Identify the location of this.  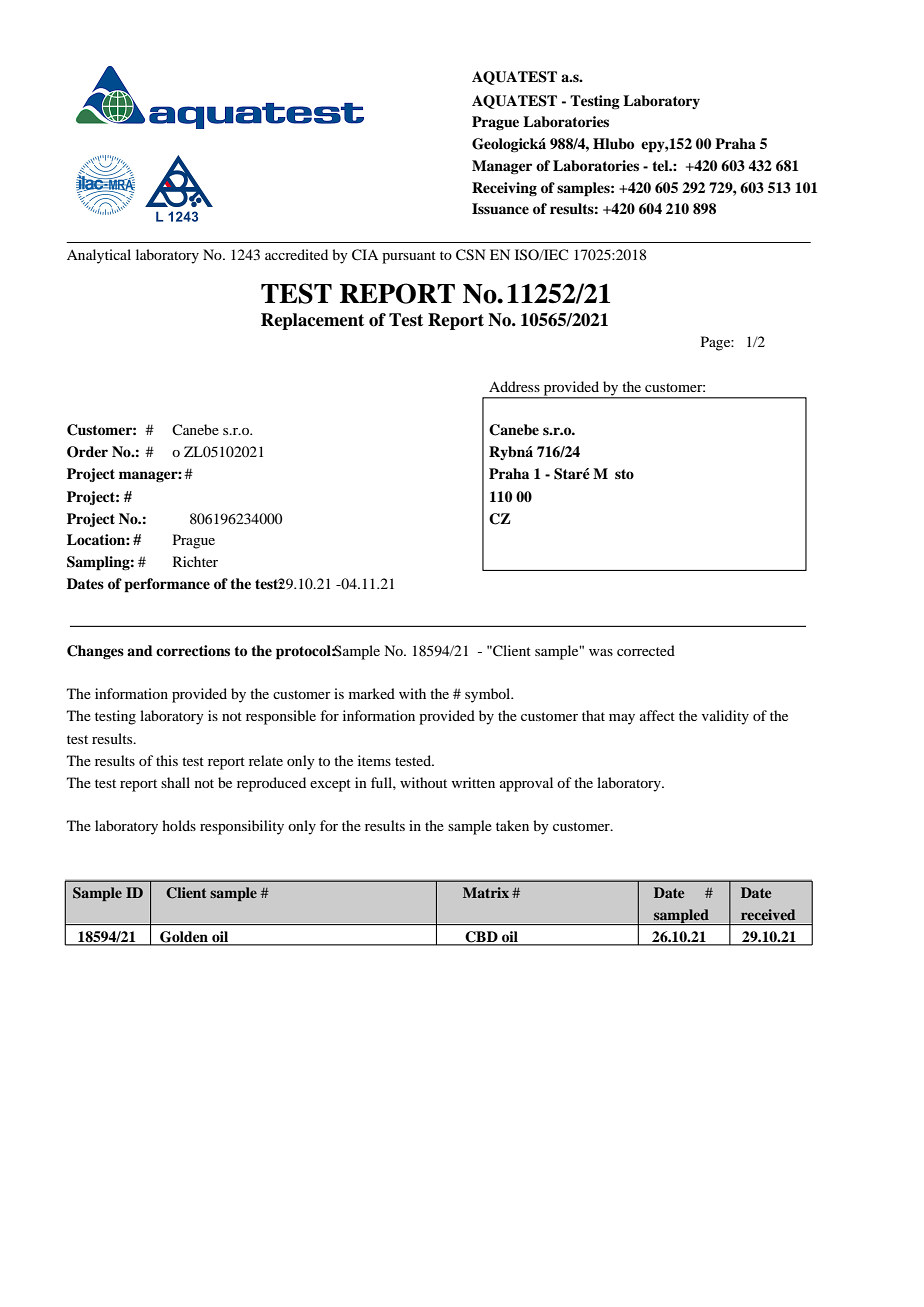
(167, 760).
